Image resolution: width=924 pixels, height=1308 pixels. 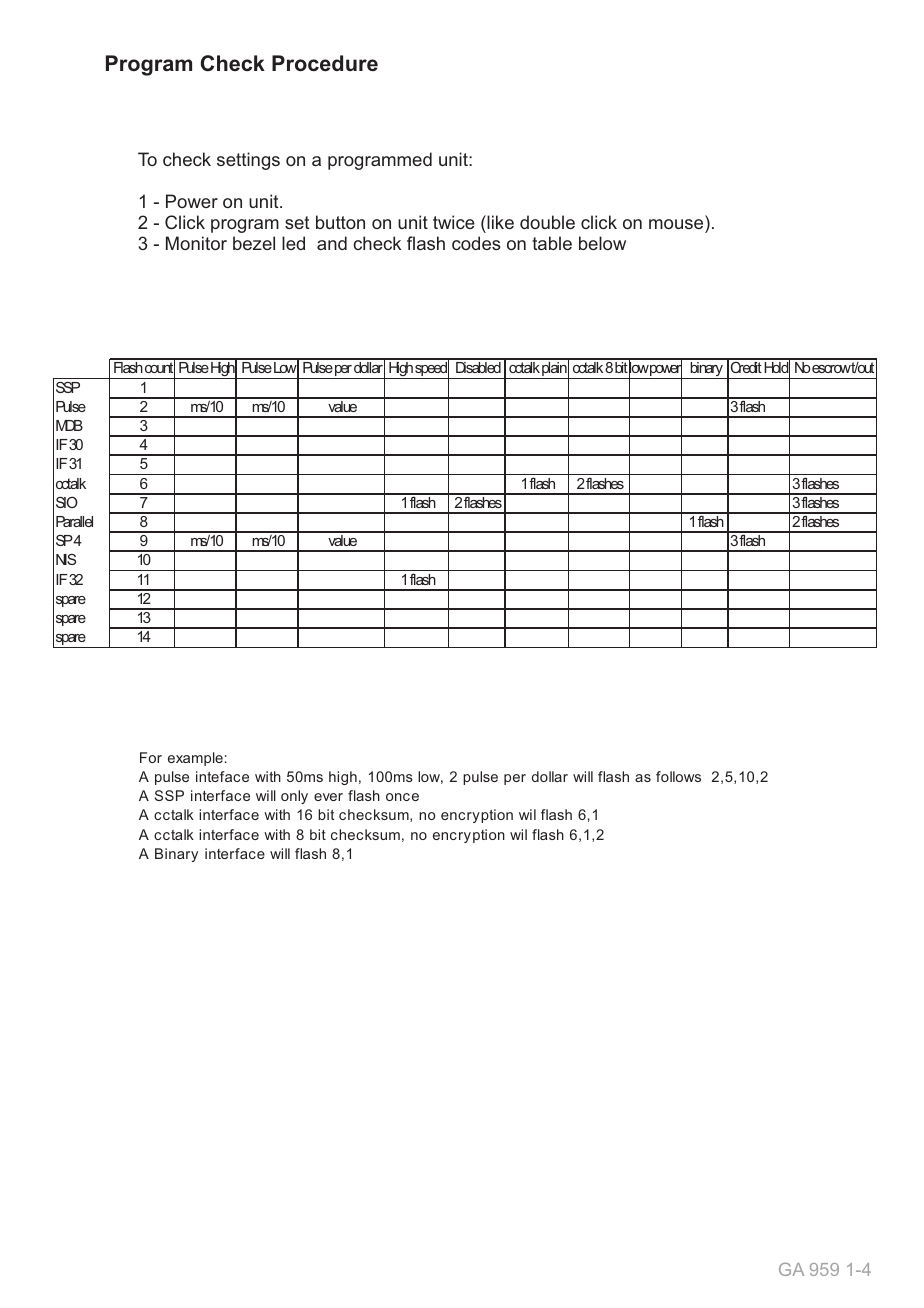 What do you see at coordinates (69, 425) in the screenshot?
I see `MDB` at bounding box center [69, 425].
